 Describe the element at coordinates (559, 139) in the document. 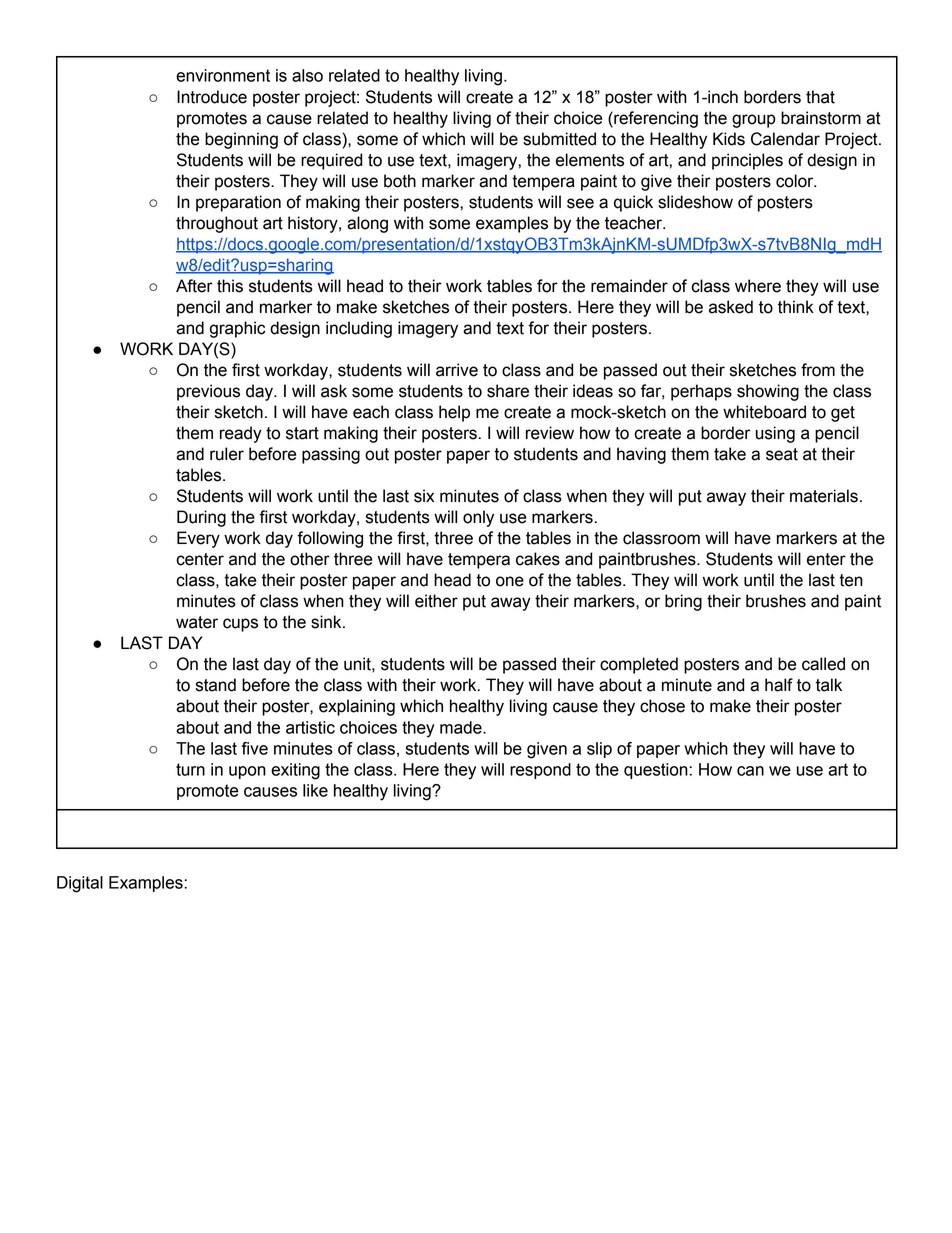

I see `submitted` at that location.
